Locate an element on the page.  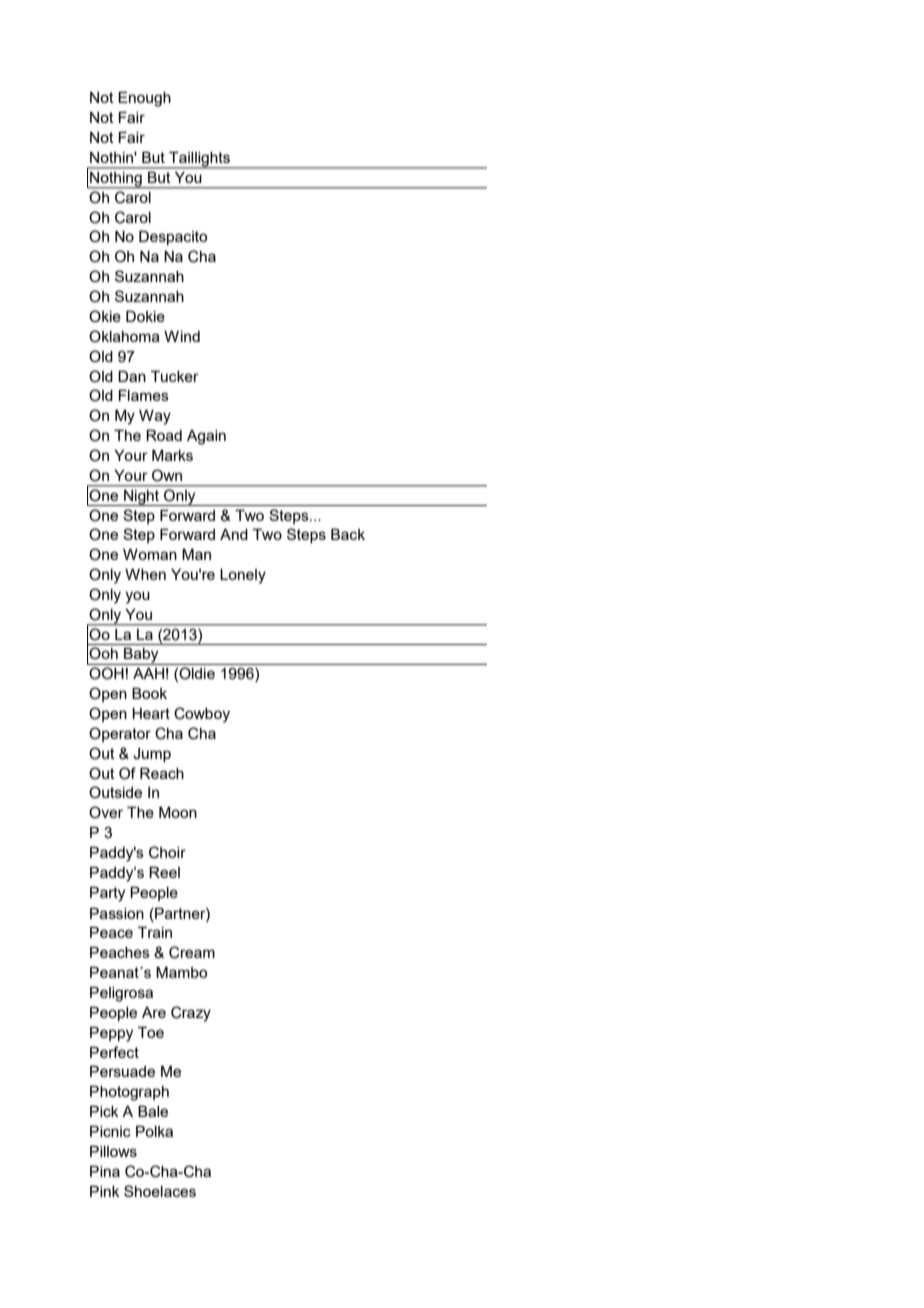
Bale is located at coordinates (153, 1111).
